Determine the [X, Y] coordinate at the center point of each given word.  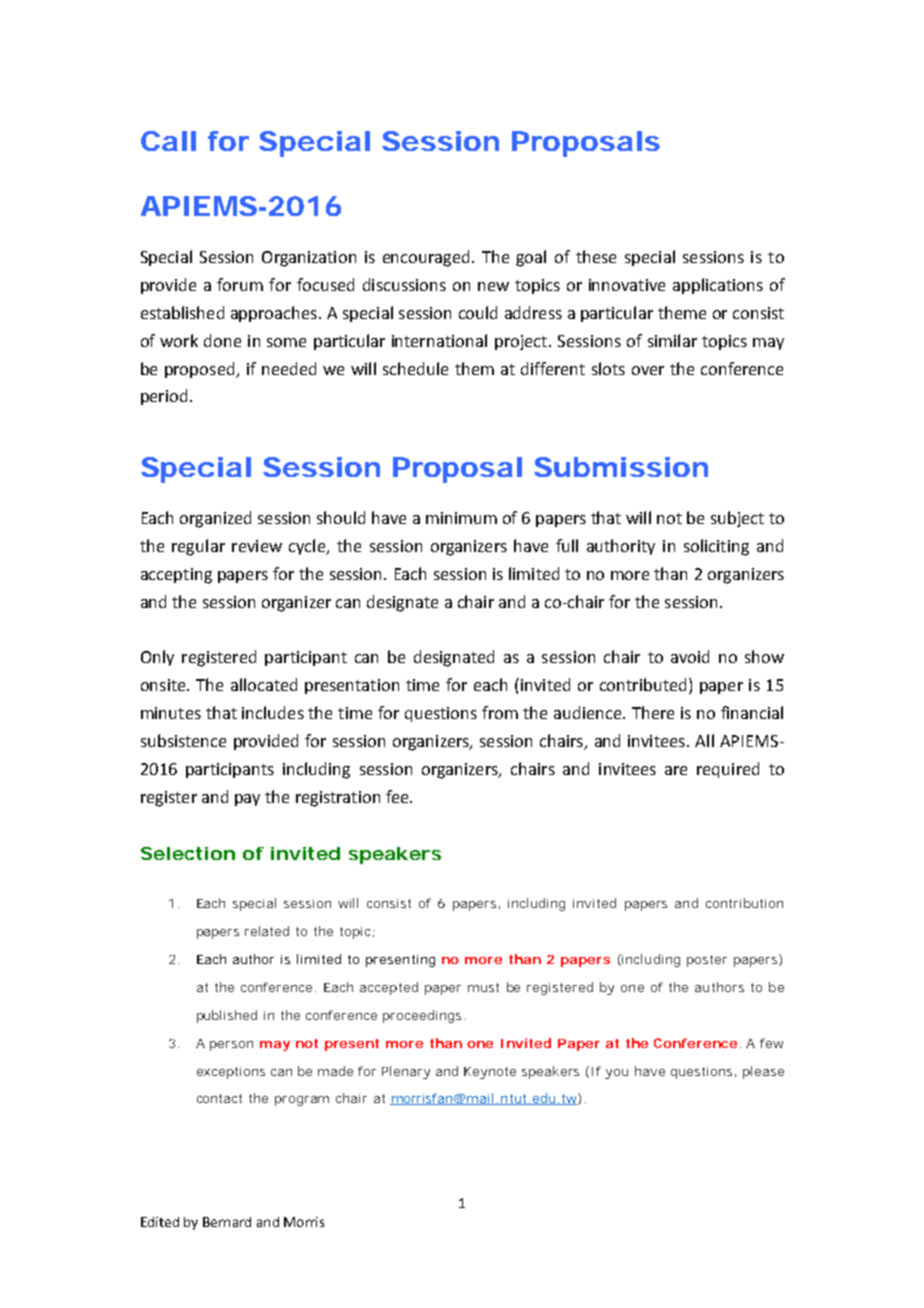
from [500, 712]
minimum [461, 518]
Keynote [490, 1073]
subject [737, 519]
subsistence [183, 740]
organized [215, 519]
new [493, 286]
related [267, 931]
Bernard [227, 1222]
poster [707, 961]
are [676, 770]
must [483, 987]
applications [718, 286]
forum [240, 284]
